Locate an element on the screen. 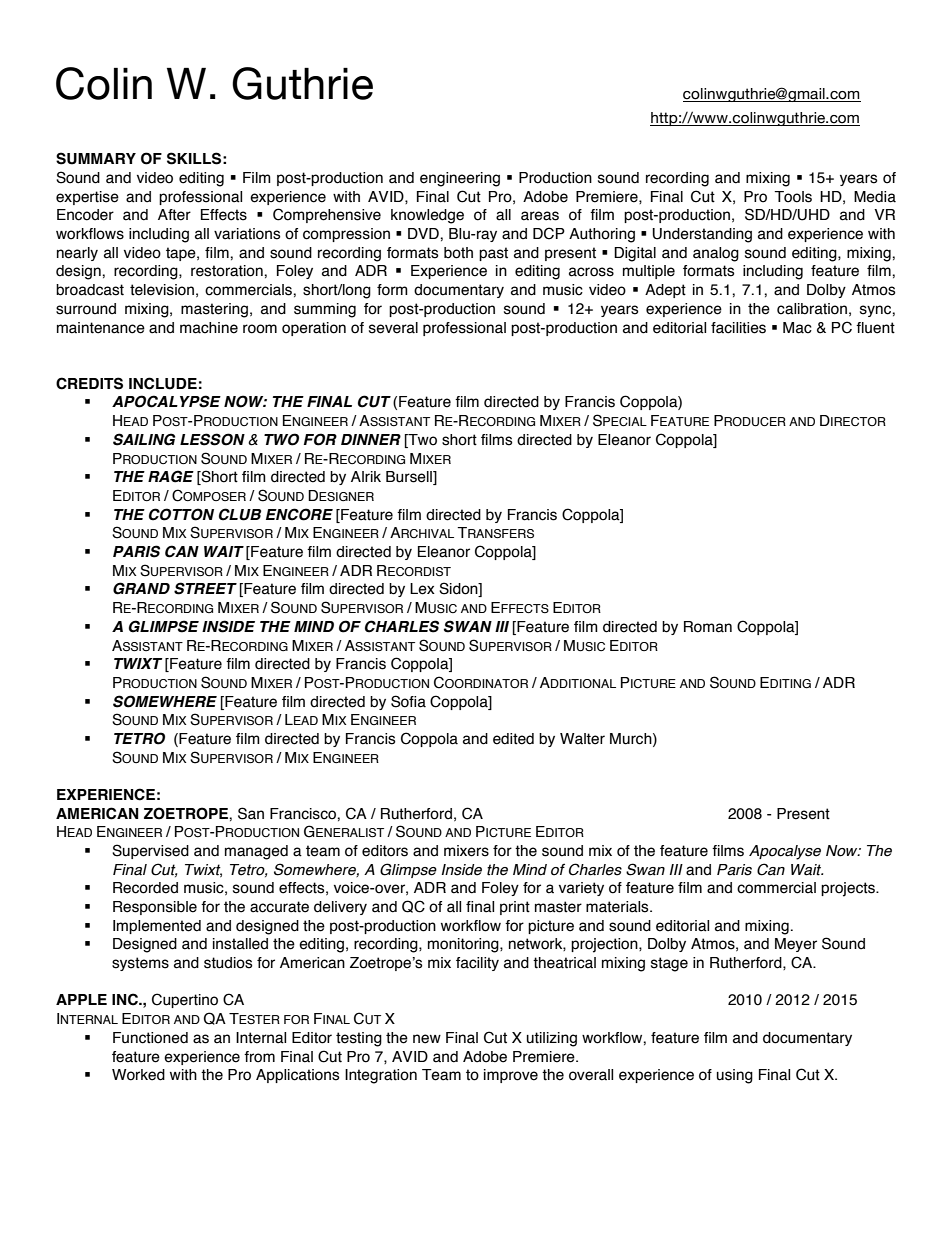 This screenshot has width=952, height=1233. Recorded is located at coordinates (145, 888).
